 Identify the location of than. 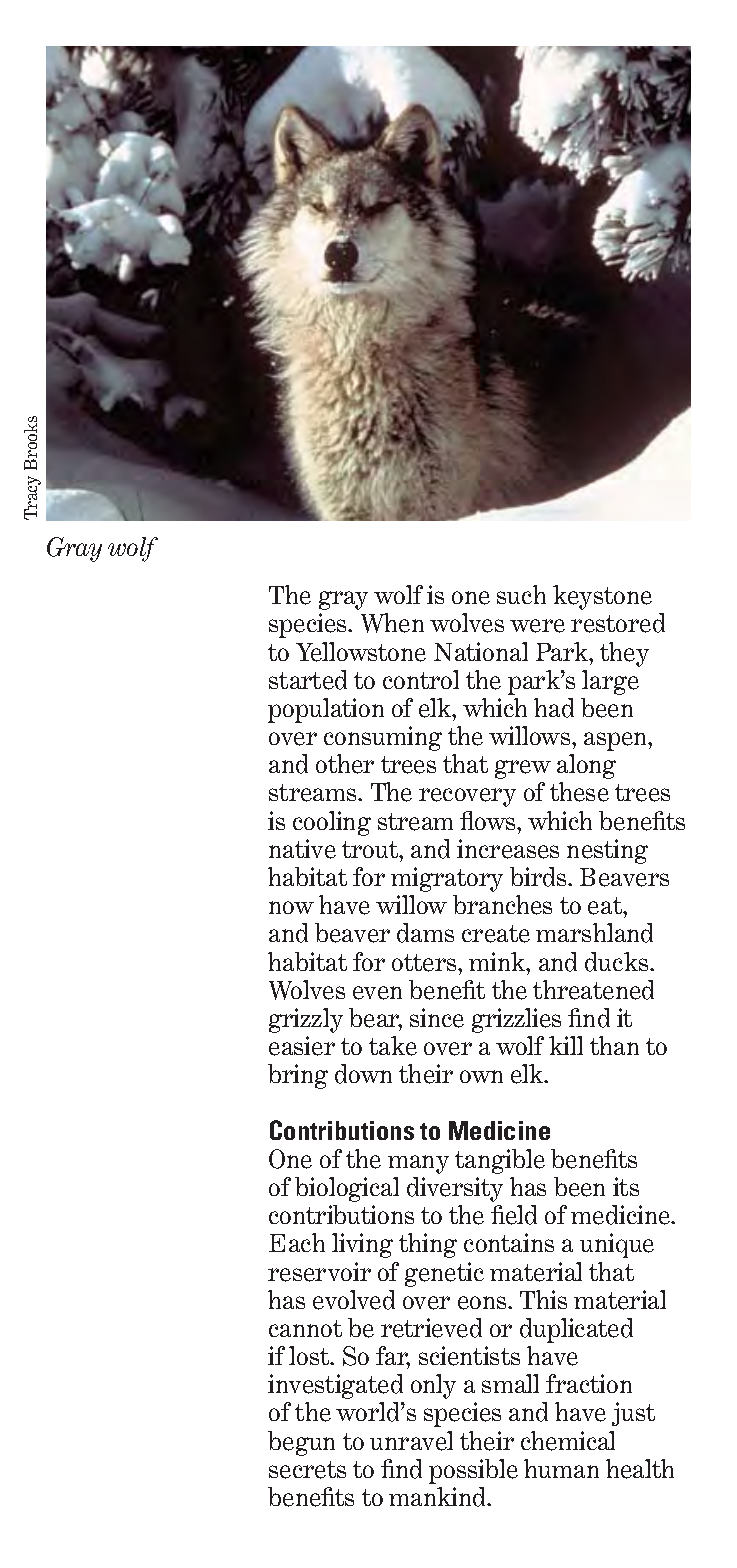
(614, 1045).
